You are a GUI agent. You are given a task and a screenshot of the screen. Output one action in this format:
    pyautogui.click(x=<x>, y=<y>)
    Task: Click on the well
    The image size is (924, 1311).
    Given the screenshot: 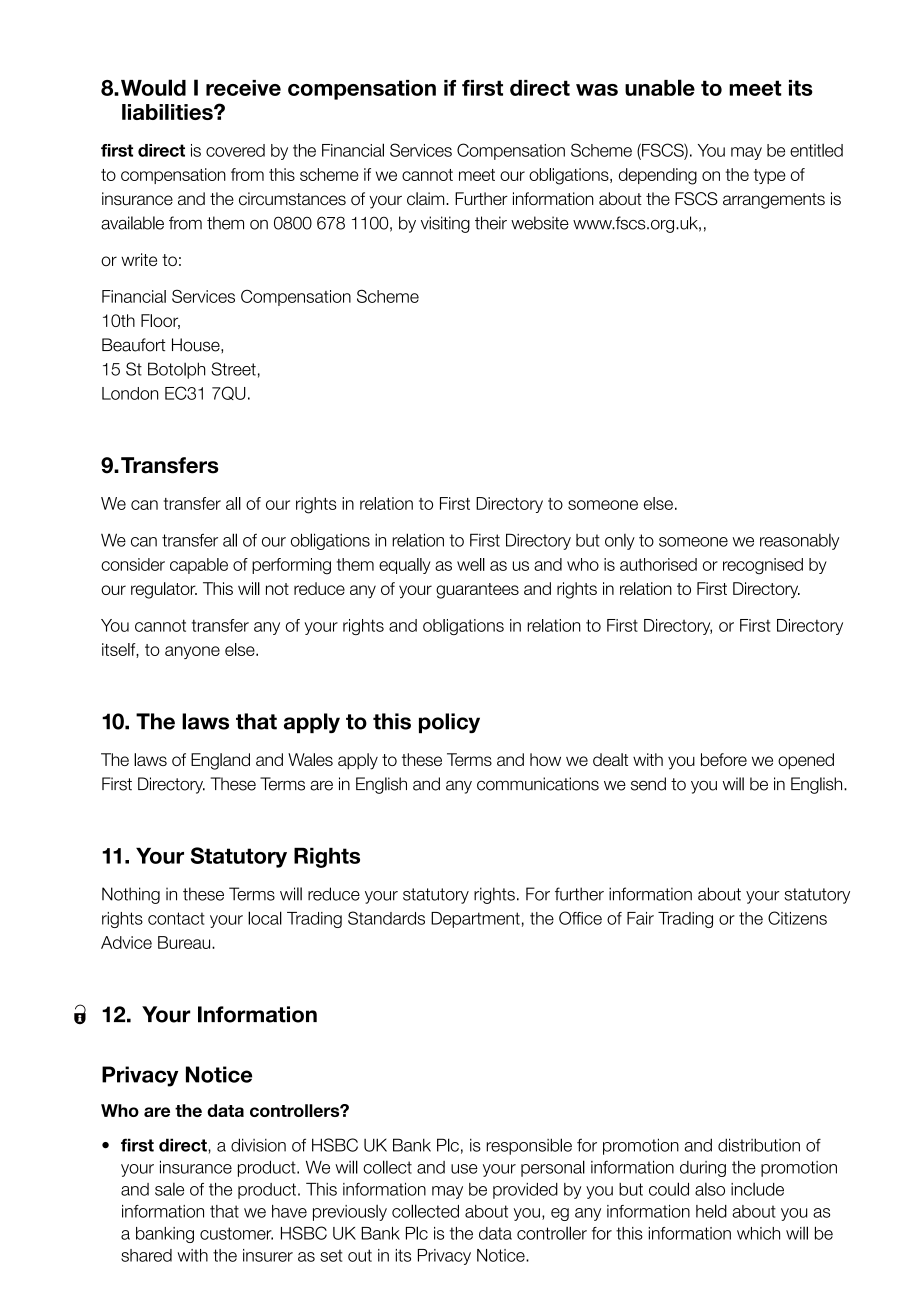 What is the action you would take?
    pyautogui.click(x=471, y=564)
